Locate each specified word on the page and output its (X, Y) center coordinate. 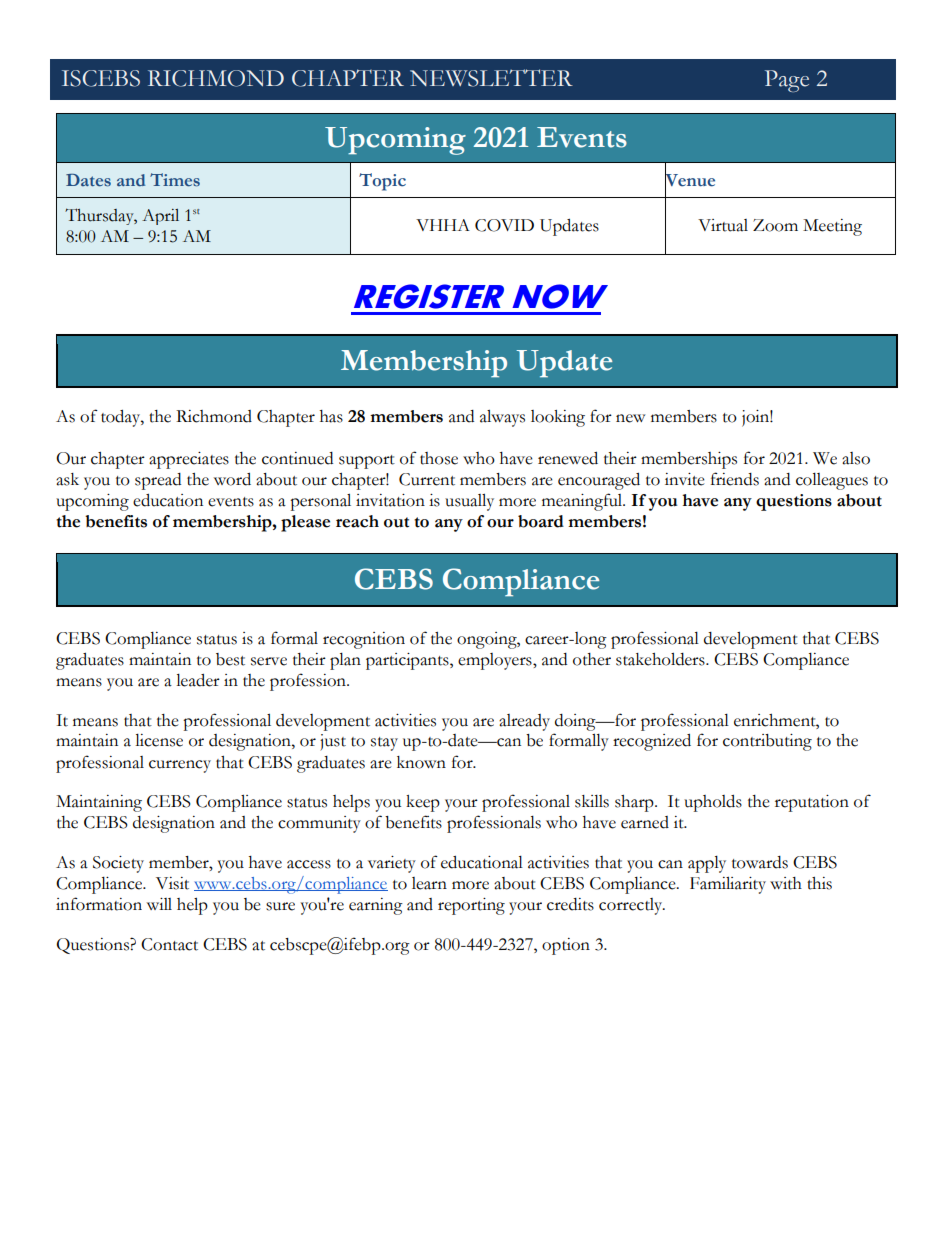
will (159, 904)
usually (469, 502)
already (524, 722)
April (160, 217)
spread (158, 481)
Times (175, 180)
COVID (504, 225)
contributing (767, 742)
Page (787, 81)
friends (735, 479)
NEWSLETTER (491, 78)
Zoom (775, 225)
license (159, 740)
